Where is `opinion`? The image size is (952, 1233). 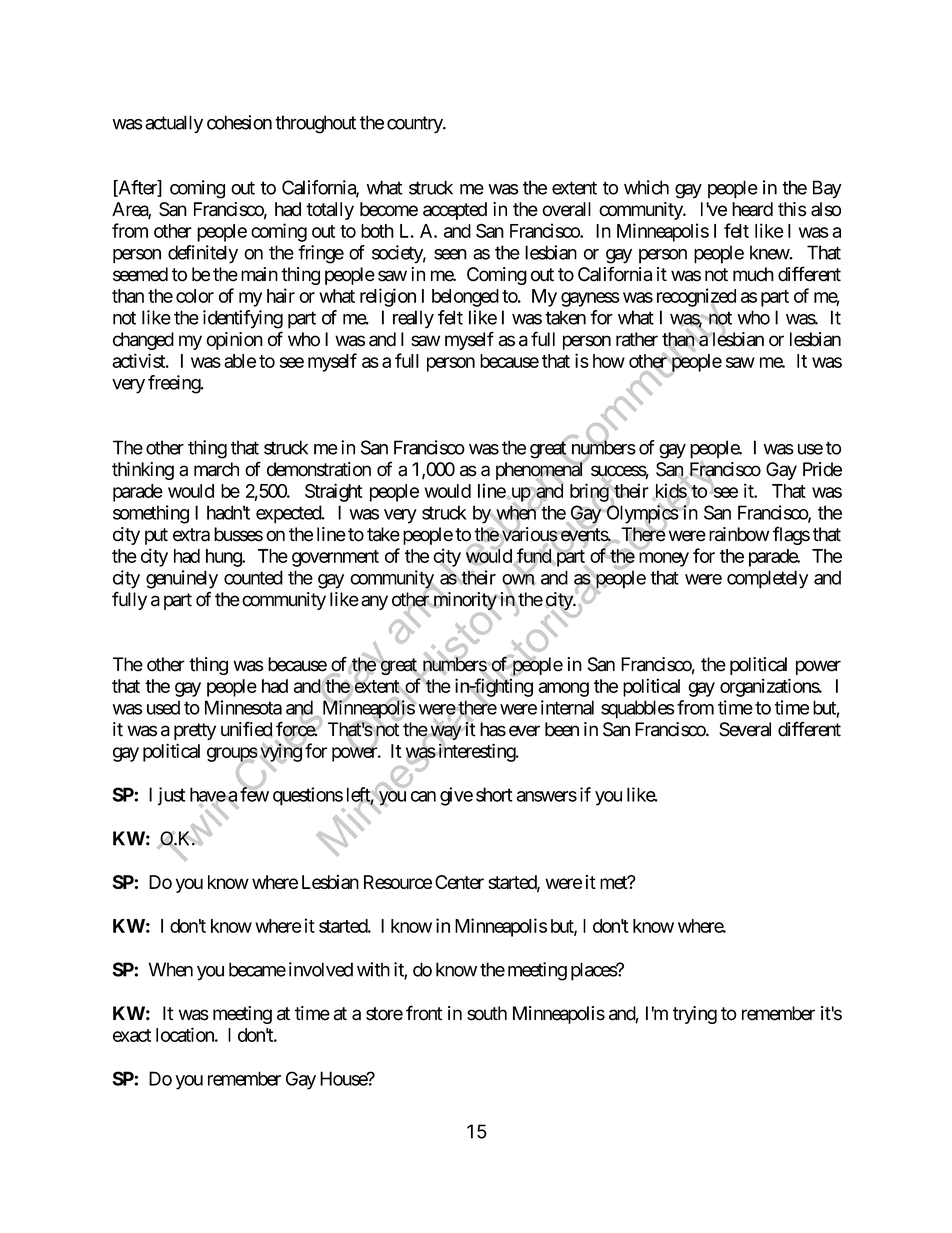 opinion is located at coordinates (234, 341).
